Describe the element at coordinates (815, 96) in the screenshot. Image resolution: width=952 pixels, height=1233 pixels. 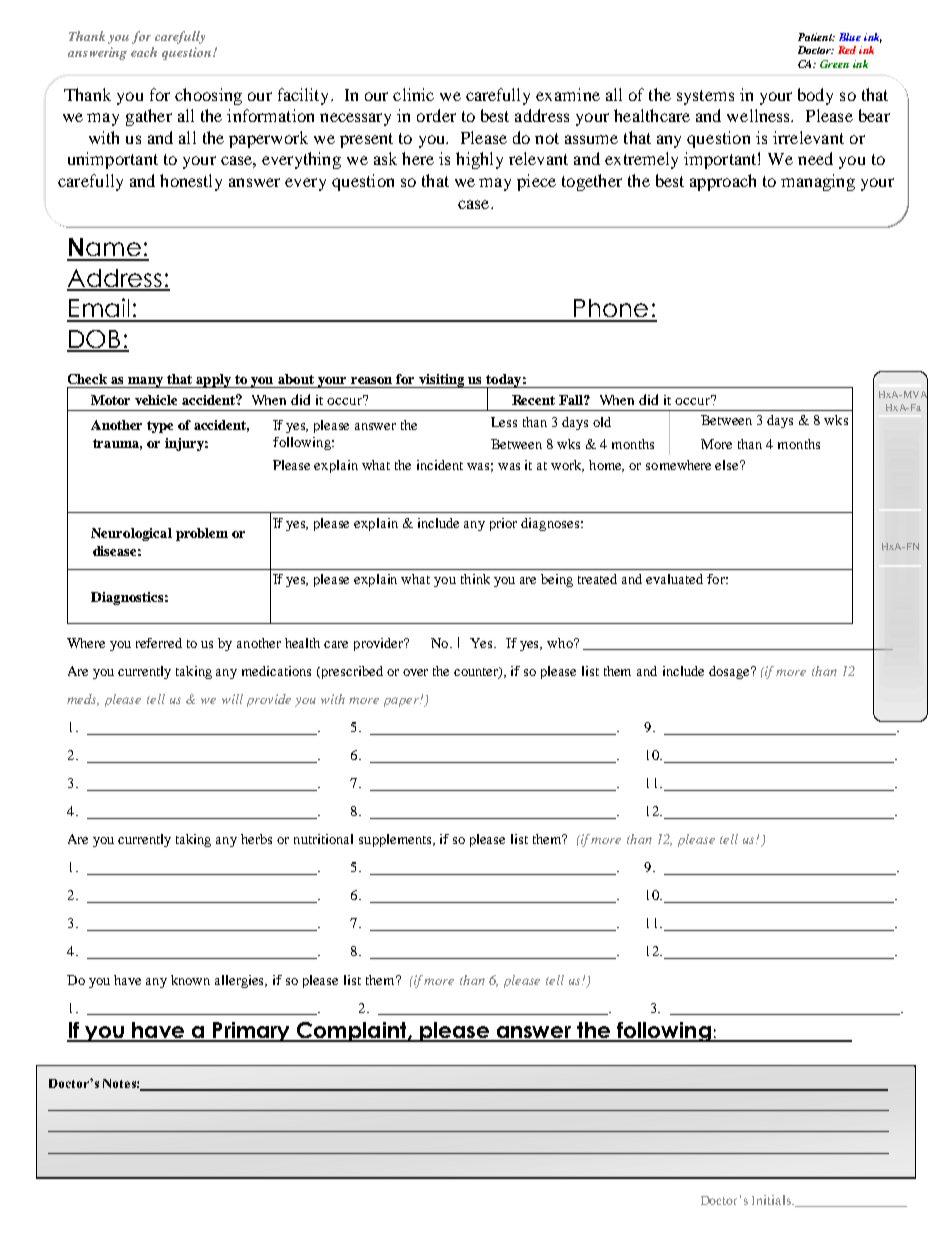
I see `body` at that location.
